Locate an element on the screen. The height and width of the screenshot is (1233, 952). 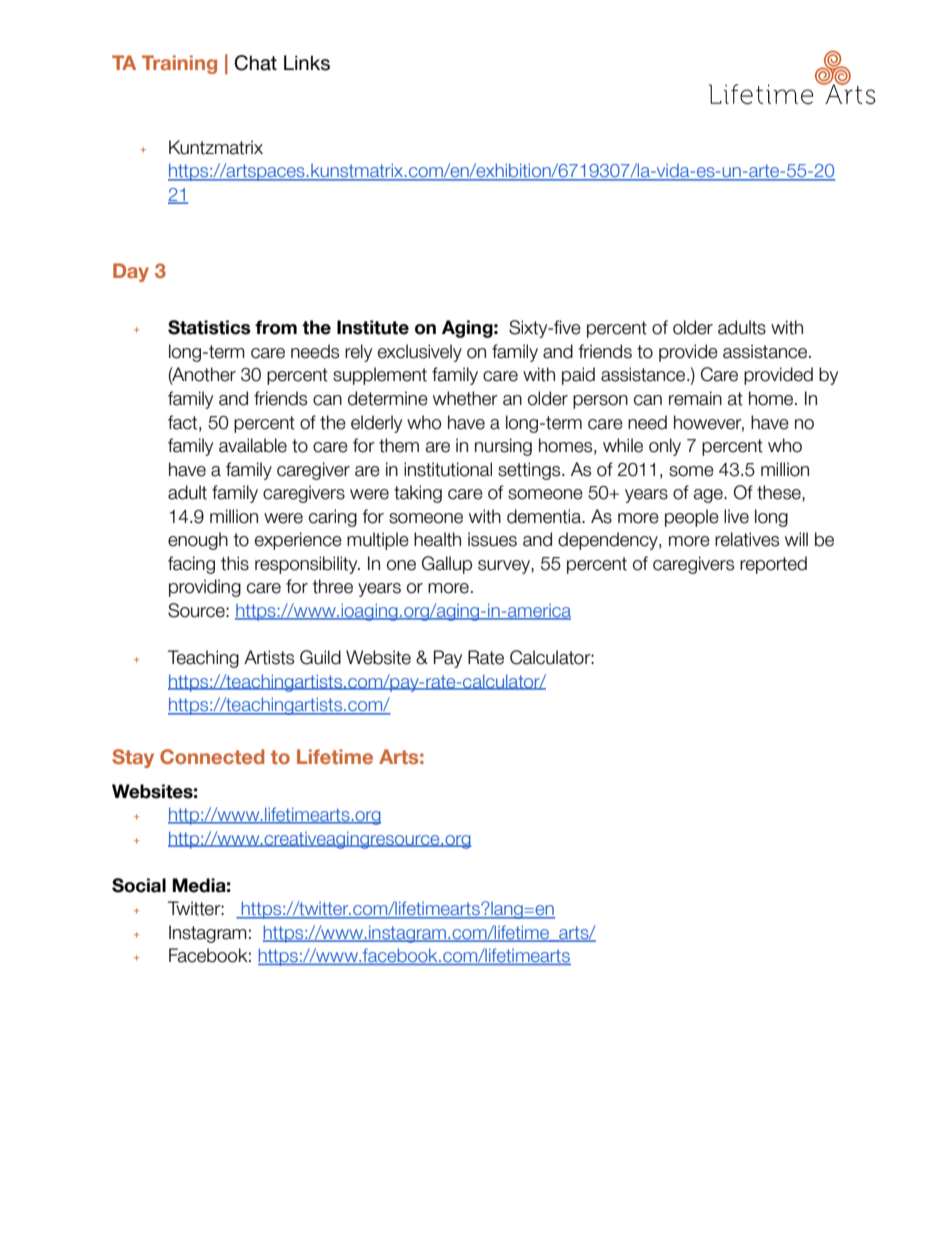
Social is located at coordinates (139, 885).
